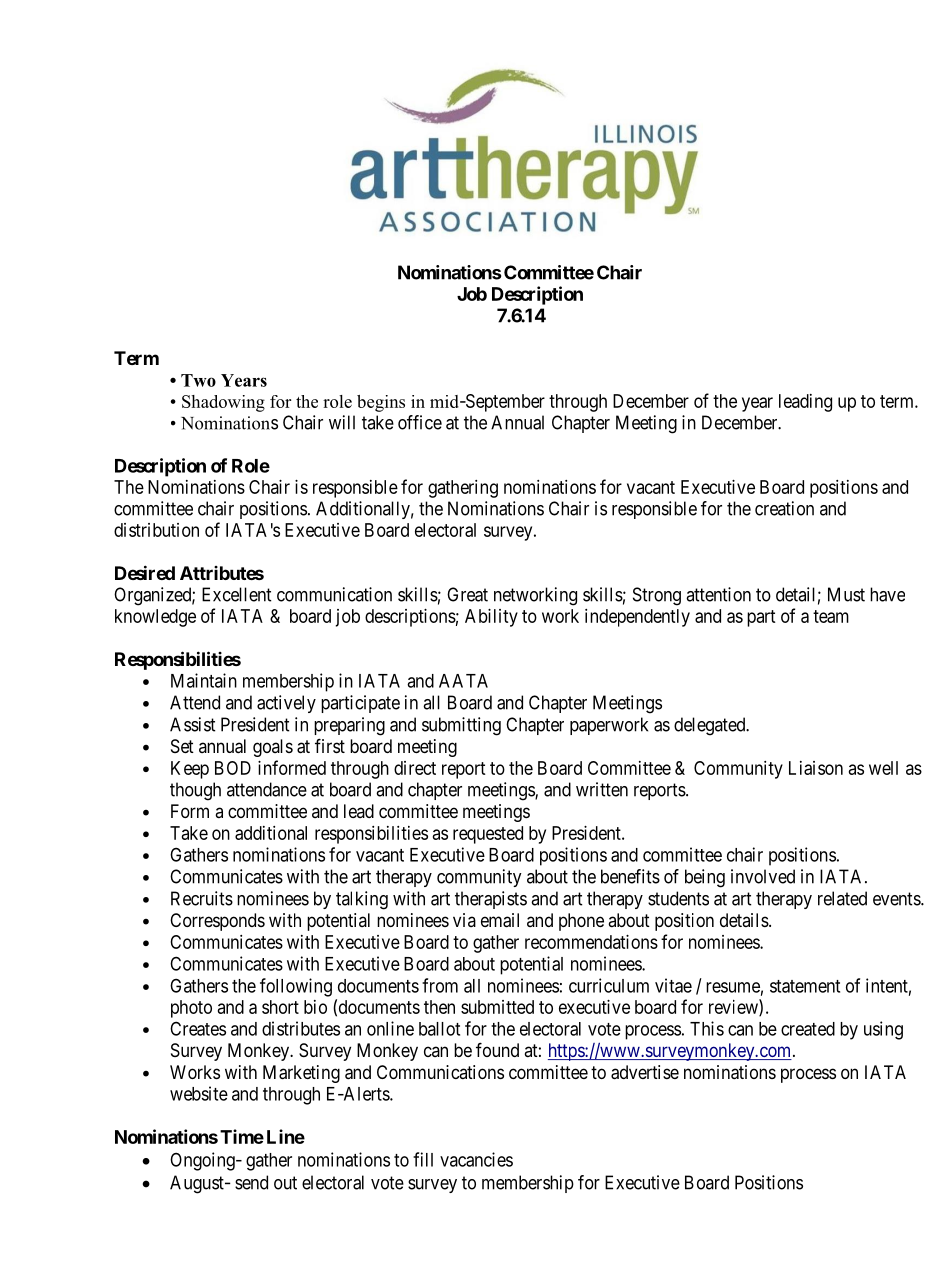 The width and height of the screenshot is (952, 1272). What do you see at coordinates (497, 1007) in the screenshot?
I see `submitted` at bounding box center [497, 1007].
